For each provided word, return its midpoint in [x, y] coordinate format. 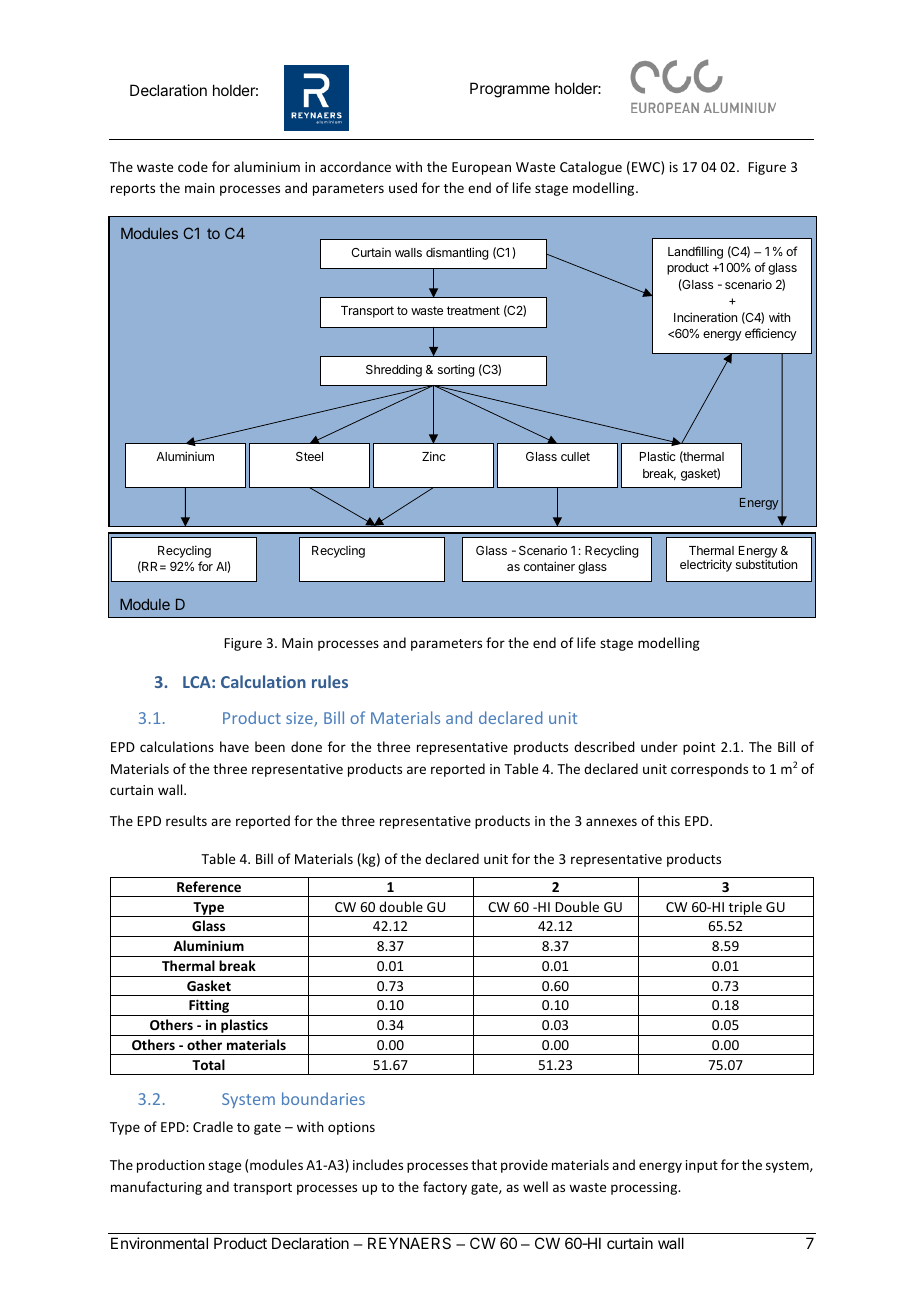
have [234, 746]
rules [330, 681]
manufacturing [156, 1188]
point [699, 748]
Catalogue [591, 168]
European [481, 168]
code [193, 166]
